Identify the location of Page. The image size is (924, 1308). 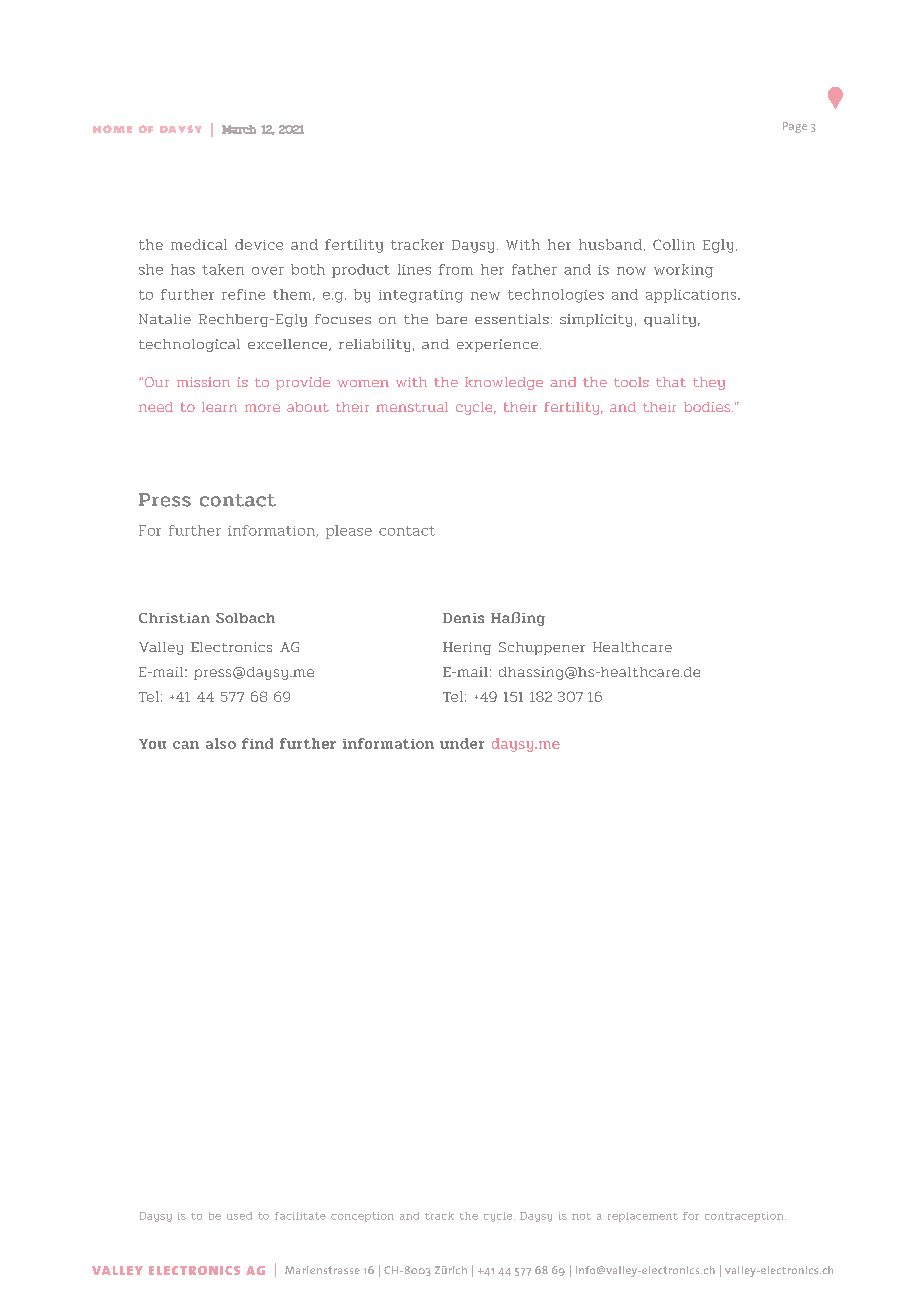
(795, 127).
